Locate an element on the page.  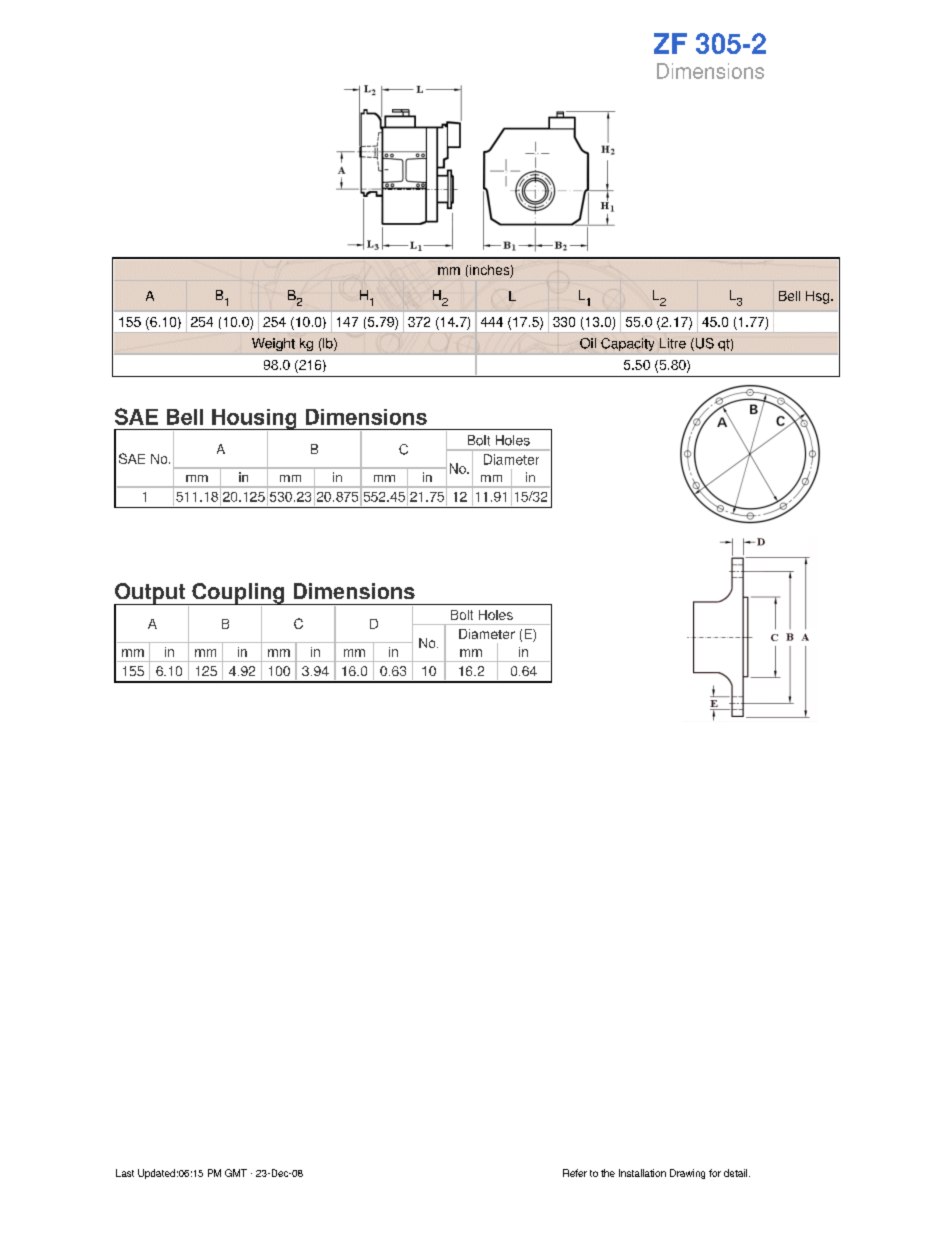
Coupling is located at coordinates (238, 594).
